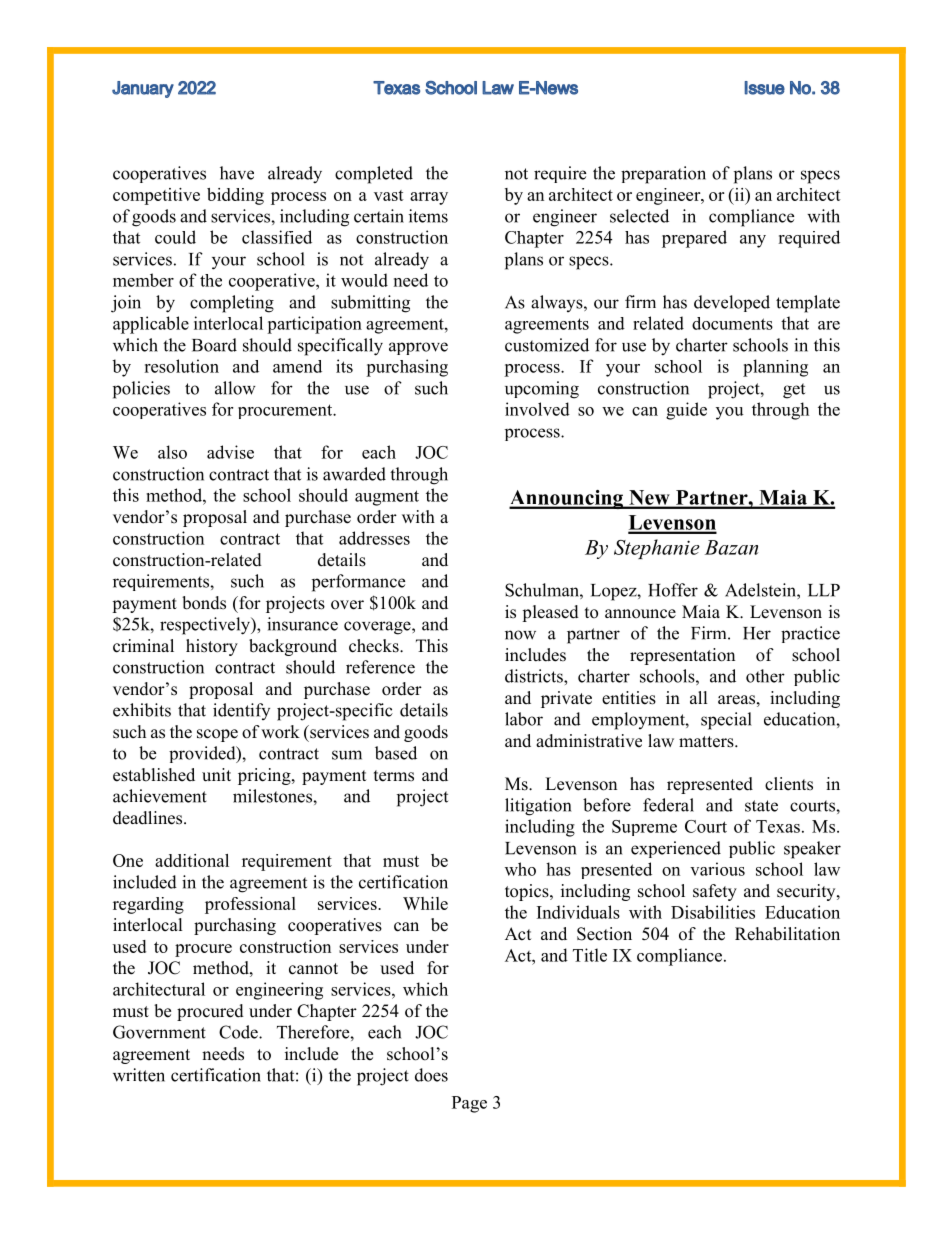 The image size is (952, 1233). What do you see at coordinates (520, 635) in the document?
I see `now` at bounding box center [520, 635].
